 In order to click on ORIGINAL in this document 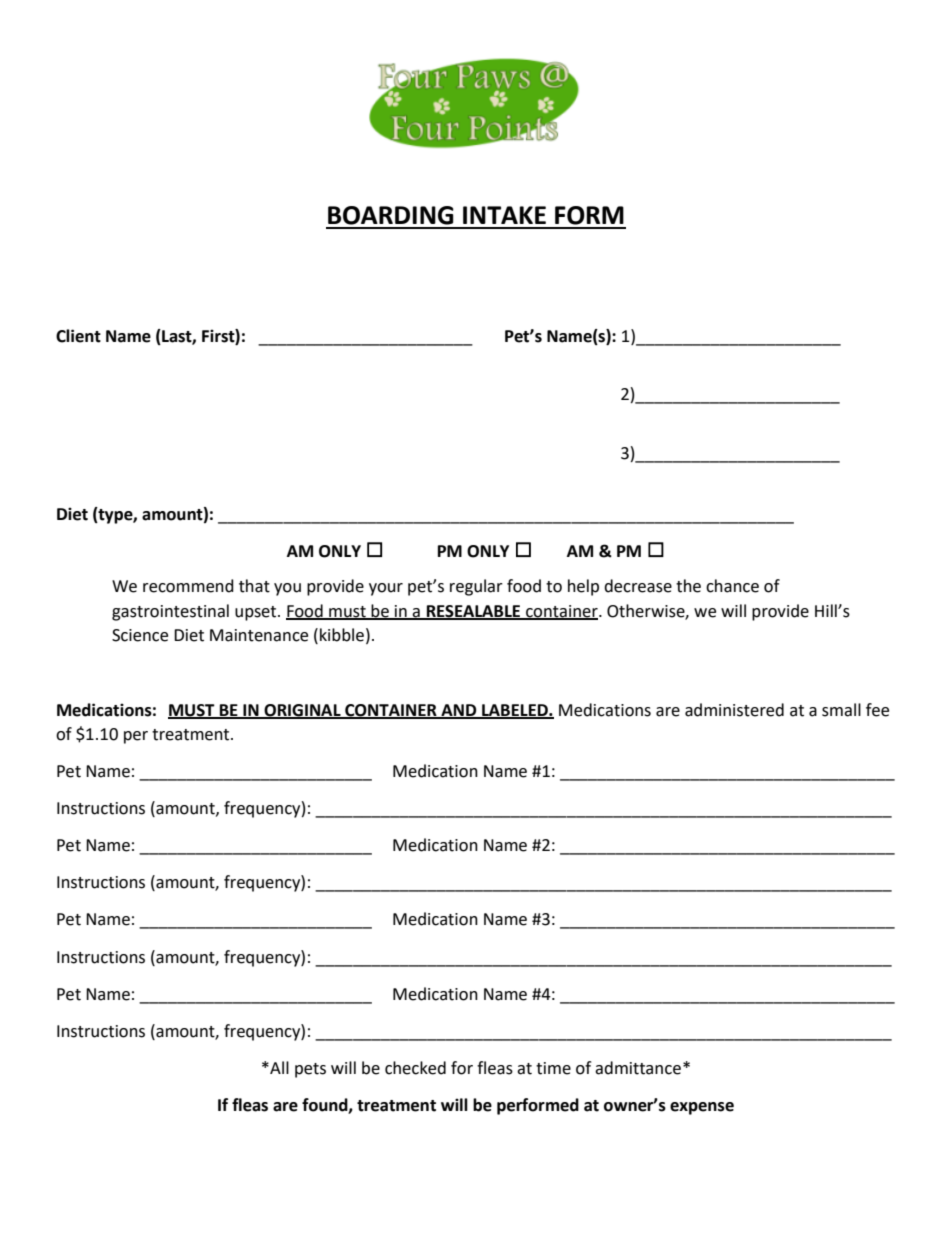, I will do `click(302, 711)`.
